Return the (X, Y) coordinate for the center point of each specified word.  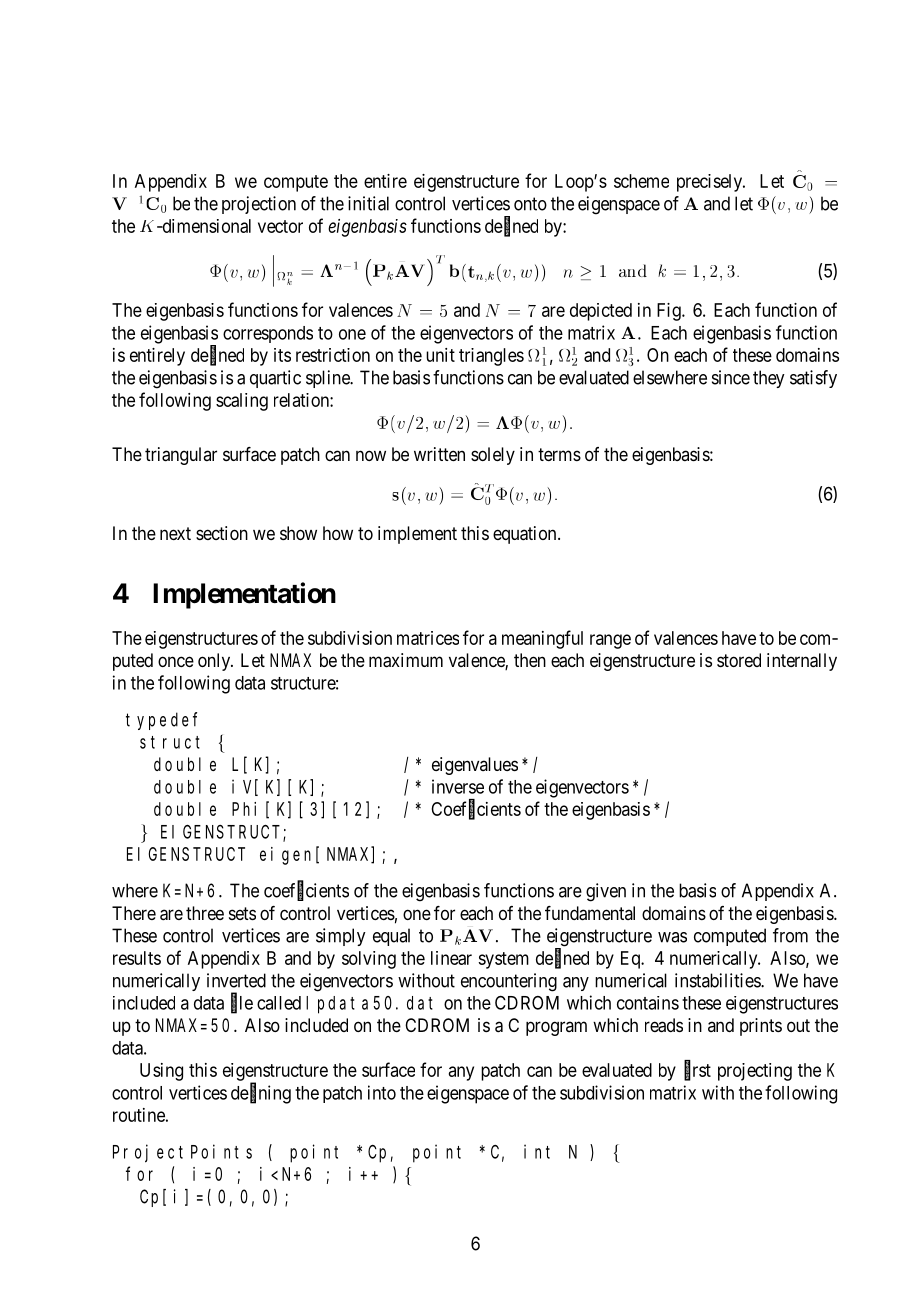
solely (493, 456)
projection (259, 205)
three (205, 913)
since (731, 377)
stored (739, 660)
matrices (428, 638)
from (790, 935)
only (215, 662)
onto (530, 204)
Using (161, 1072)
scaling (242, 402)
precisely (711, 183)
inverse (458, 786)
